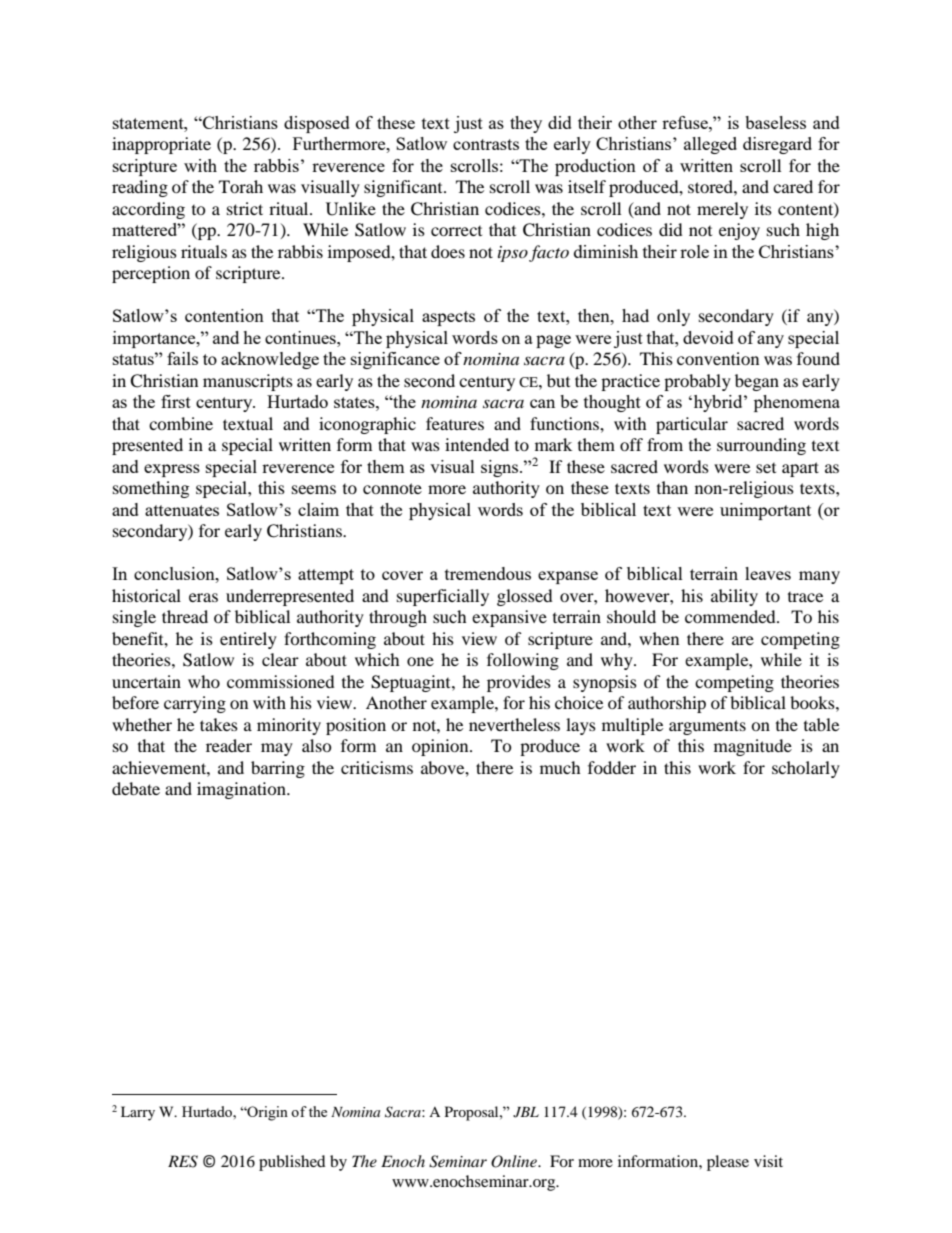 Image resolution: width=952 pixels, height=1233 pixels. What do you see at coordinates (710, 145) in the document?
I see `alleged` at bounding box center [710, 145].
